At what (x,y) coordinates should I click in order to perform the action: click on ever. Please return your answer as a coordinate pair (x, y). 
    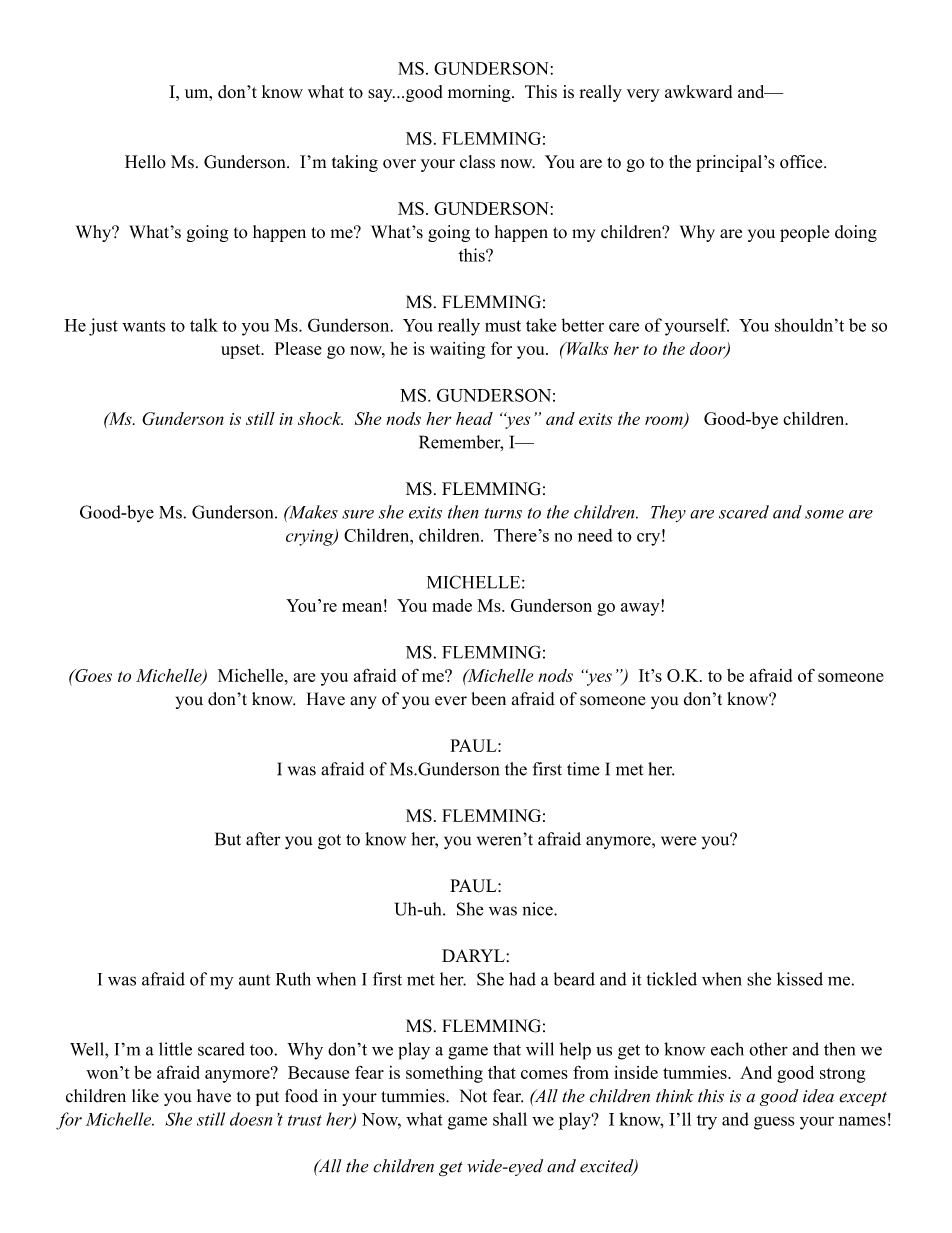
    Looking at the image, I should click on (451, 701).
